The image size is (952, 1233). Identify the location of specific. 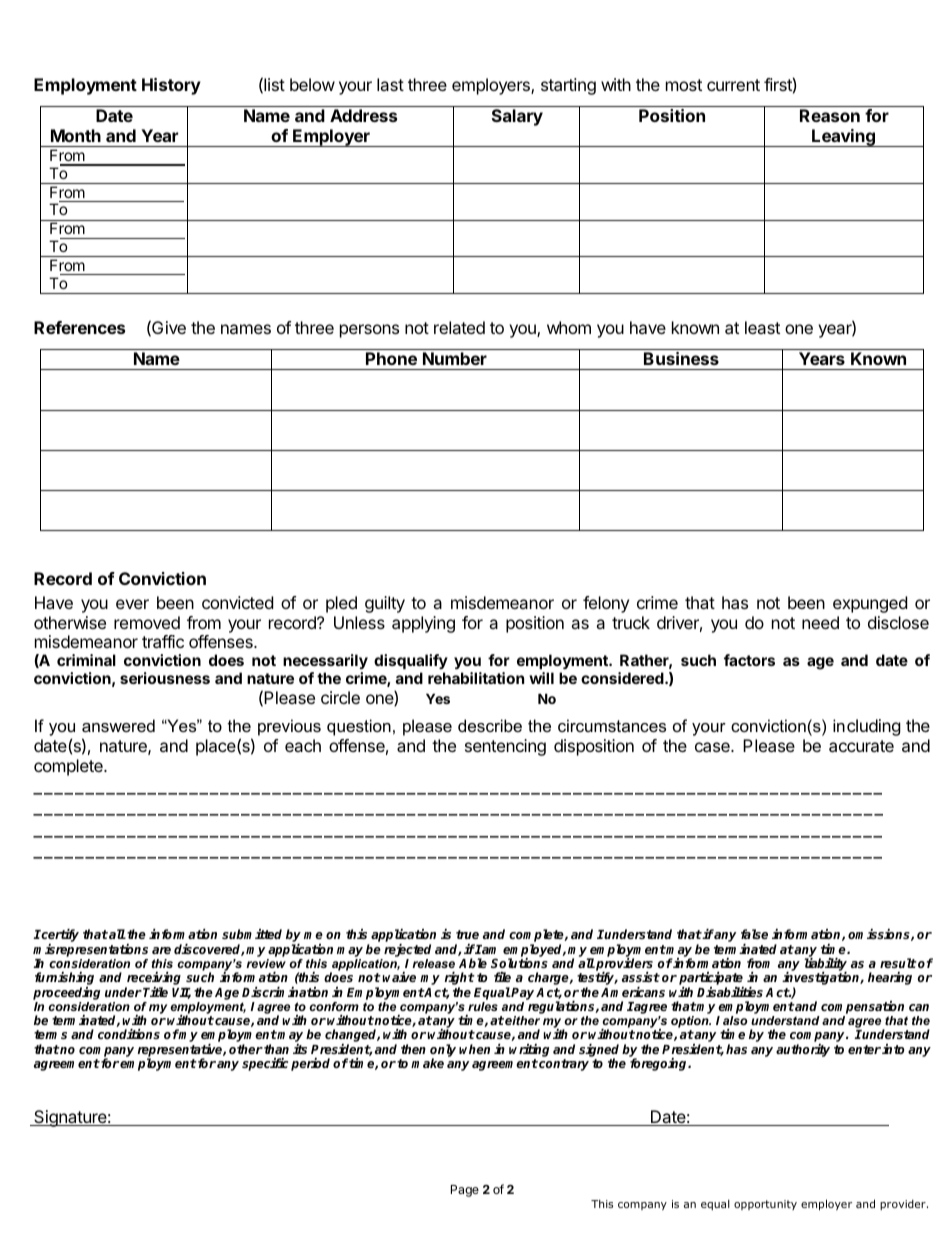
(265, 1064).
